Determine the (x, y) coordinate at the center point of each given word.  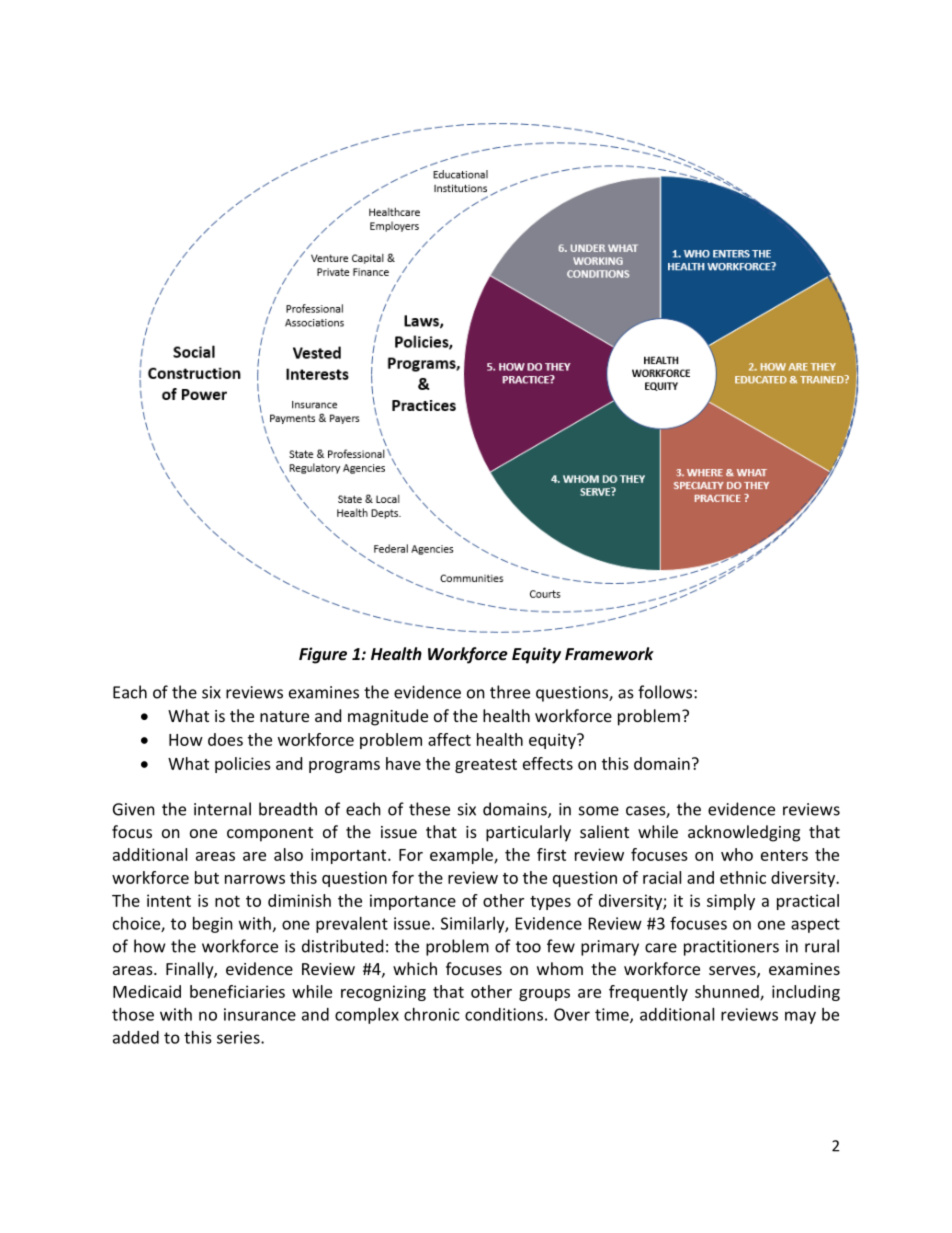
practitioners (731, 948)
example (462, 856)
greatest (486, 766)
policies (243, 765)
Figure (323, 655)
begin (213, 925)
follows (666, 692)
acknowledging (744, 833)
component (270, 834)
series (239, 1037)
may (800, 1017)
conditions (504, 1014)
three (510, 692)
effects (548, 763)
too (528, 947)
